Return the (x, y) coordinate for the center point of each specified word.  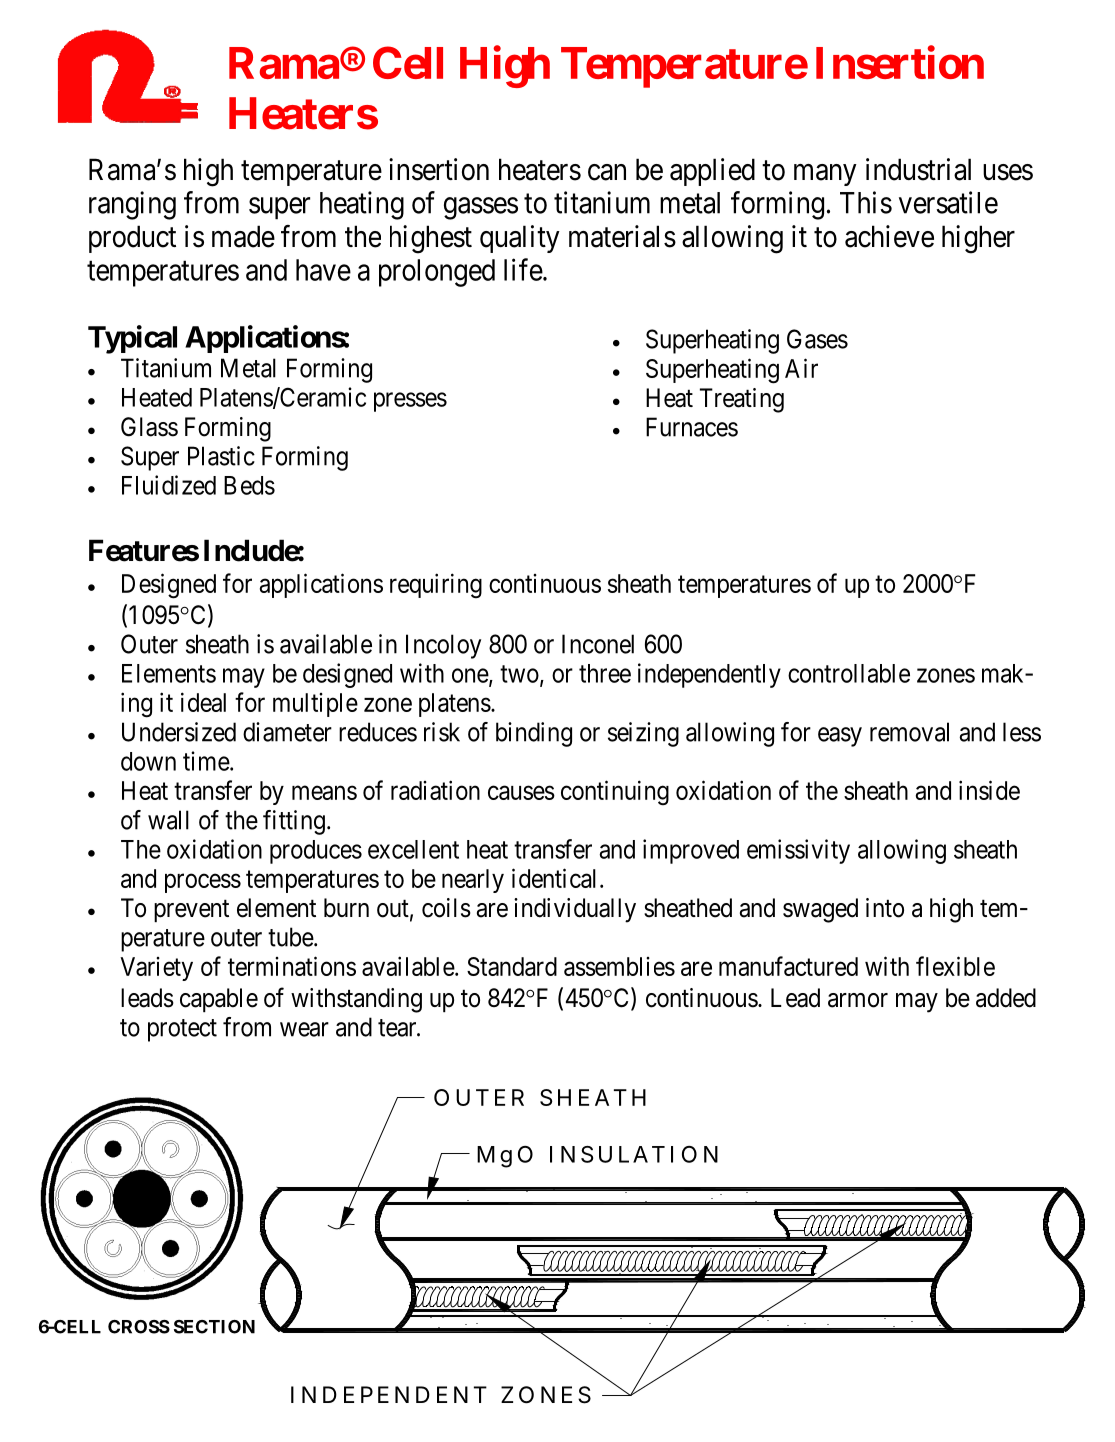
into (885, 908)
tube (291, 937)
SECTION (214, 1327)
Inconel (598, 644)
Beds (249, 485)
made (243, 236)
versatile (948, 202)
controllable (849, 673)
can (607, 172)
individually (575, 910)
